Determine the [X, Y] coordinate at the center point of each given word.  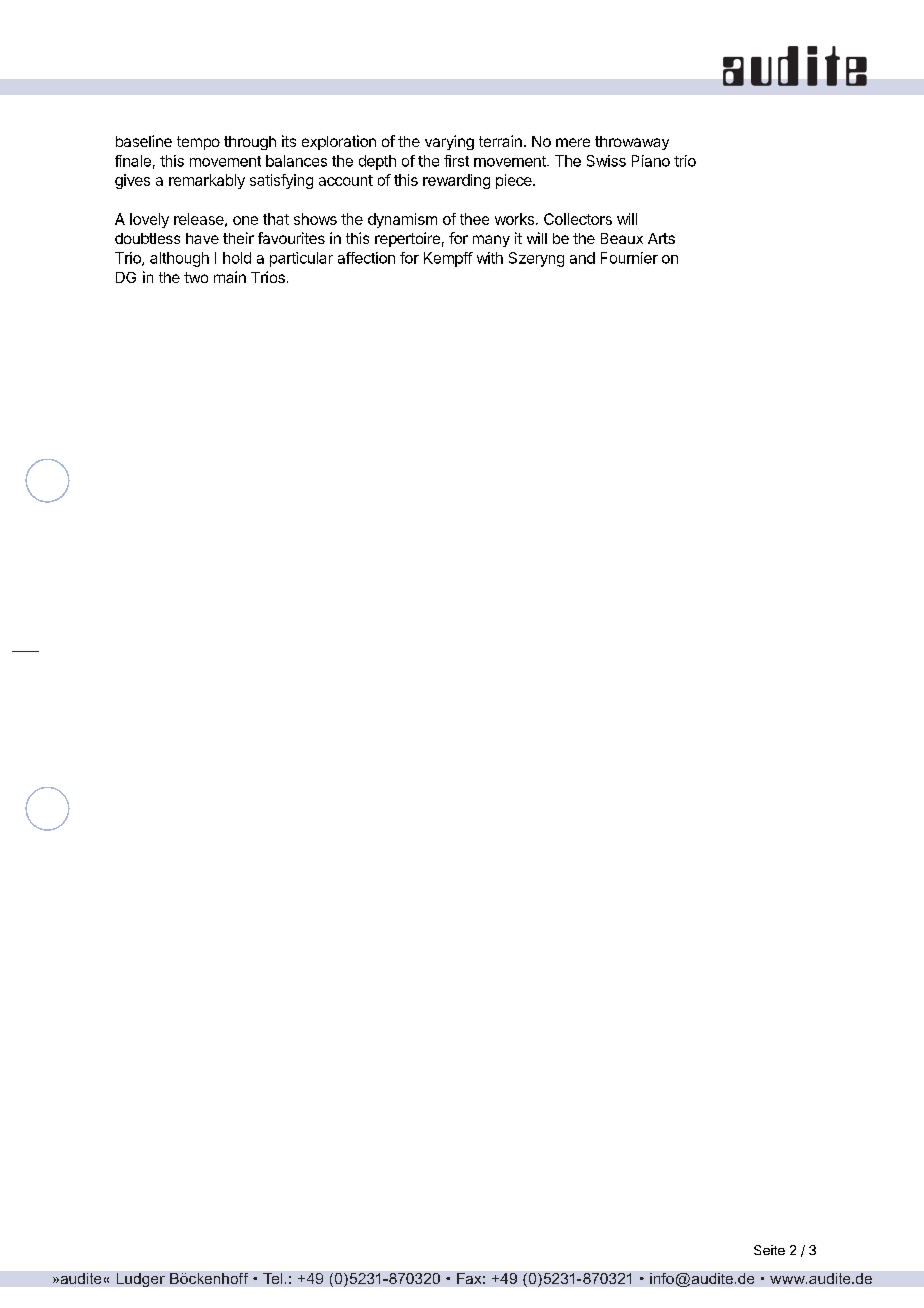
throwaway [632, 143]
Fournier [629, 258]
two [196, 277]
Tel [272, 1278]
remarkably [207, 181]
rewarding [456, 181]
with [490, 258]
